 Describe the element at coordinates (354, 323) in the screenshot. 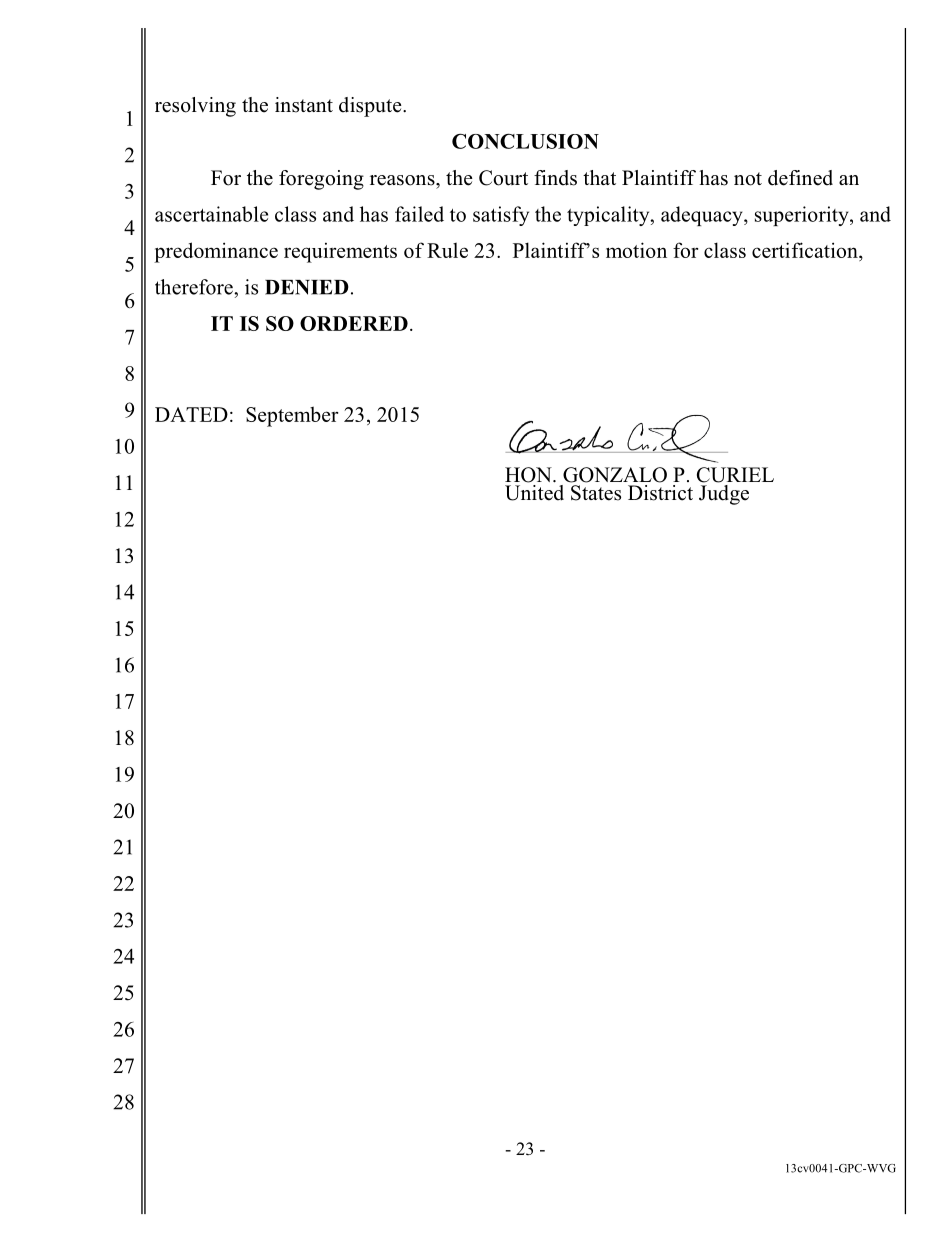

I see `ORDERED` at that location.
